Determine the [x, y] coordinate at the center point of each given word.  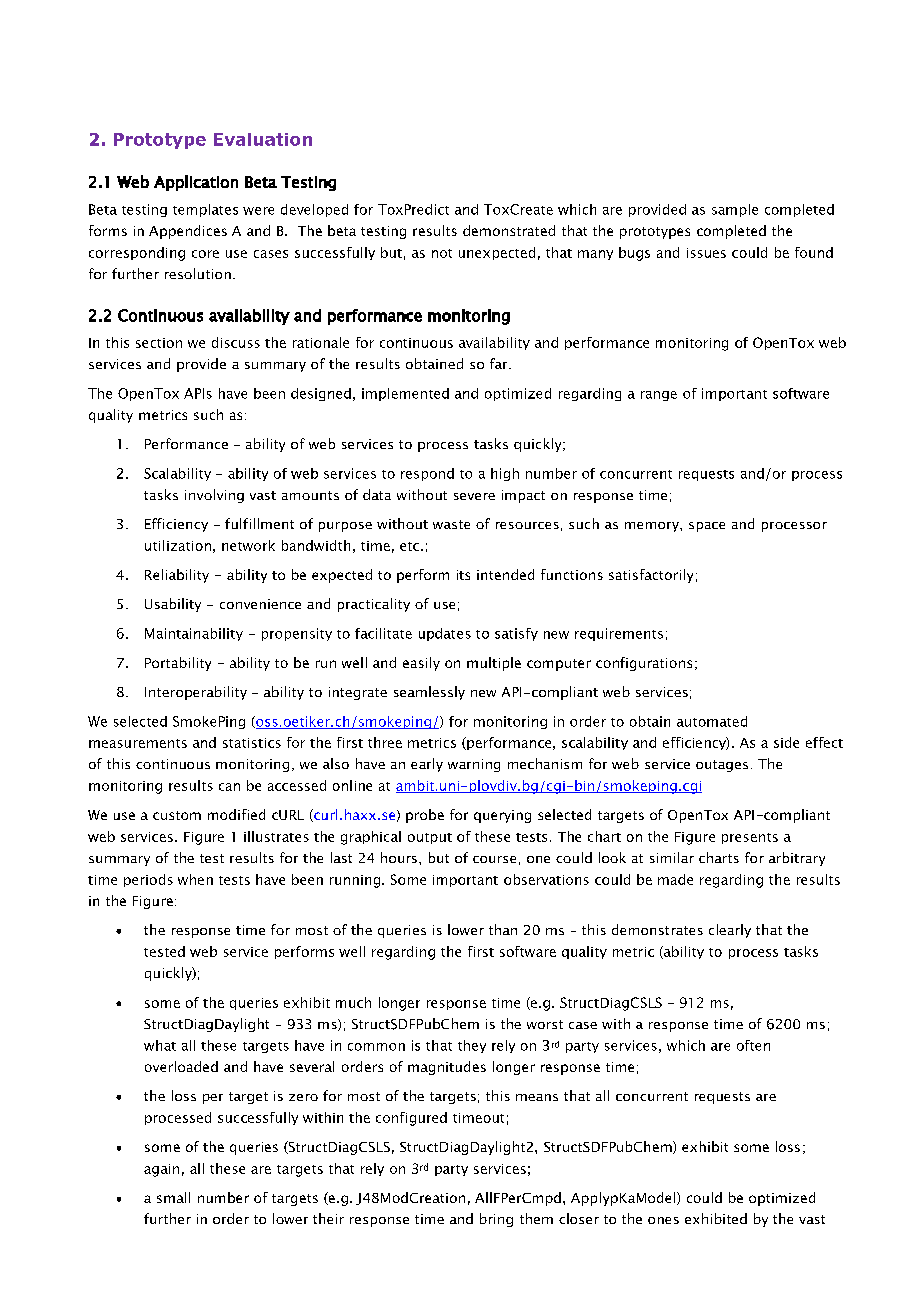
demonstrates [657, 929]
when [195, 879]
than [503, 929]
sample [735, 210]
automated [712, 721]
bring [496, 1220]
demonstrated [509, 230]
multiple [494, 664]
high [505, 474]
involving [214, 496]
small [173, 1197]
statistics [252, 743]
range [659, 396]
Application [196, 183]
